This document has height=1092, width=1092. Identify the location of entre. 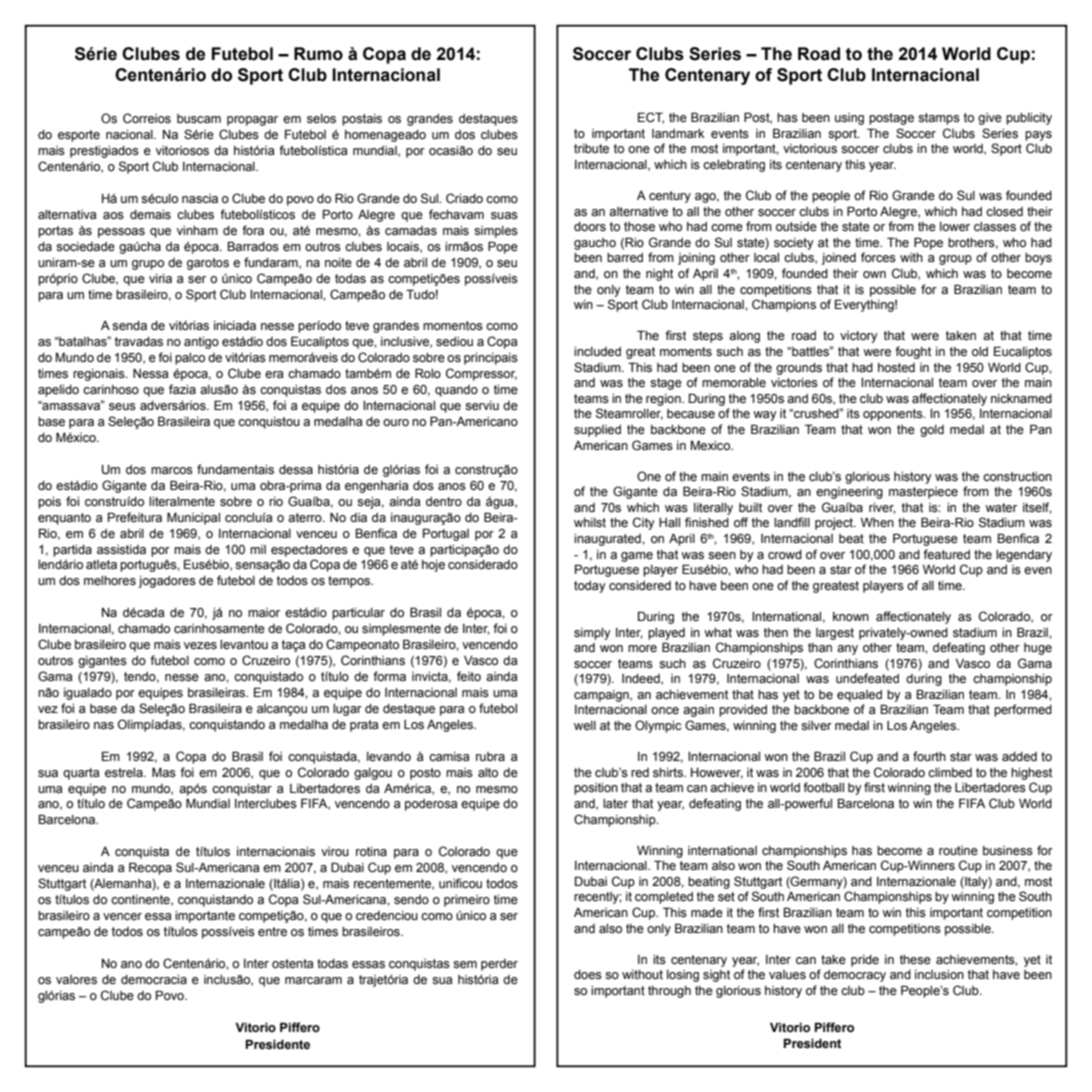
(272, 932).
